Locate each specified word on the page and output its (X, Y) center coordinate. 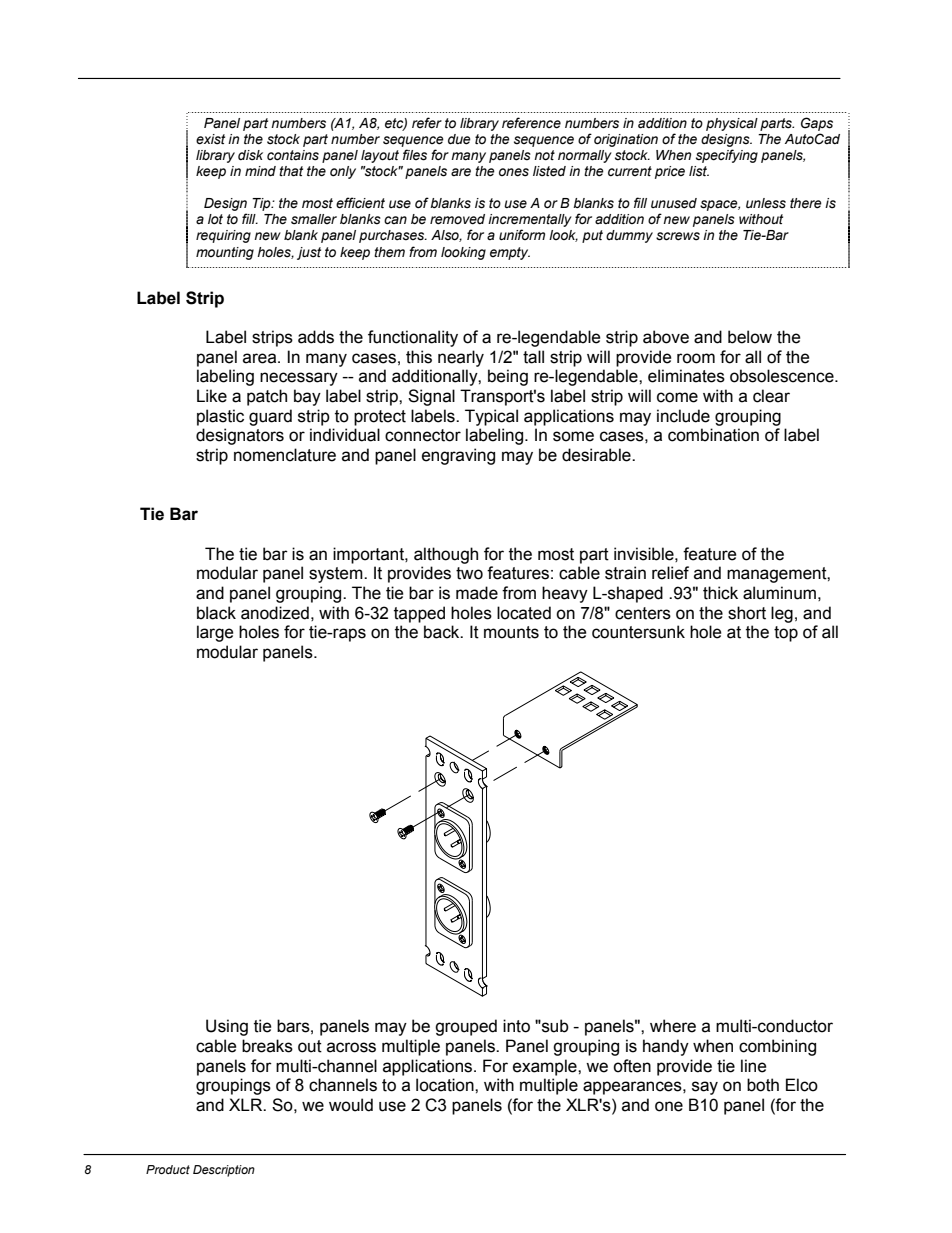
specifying (727, 156)
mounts (511, 632)
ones (514, 172)
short (747, 613)
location (446, 1085)
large (215, 633)
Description (224, 1171)
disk (250, 155)
